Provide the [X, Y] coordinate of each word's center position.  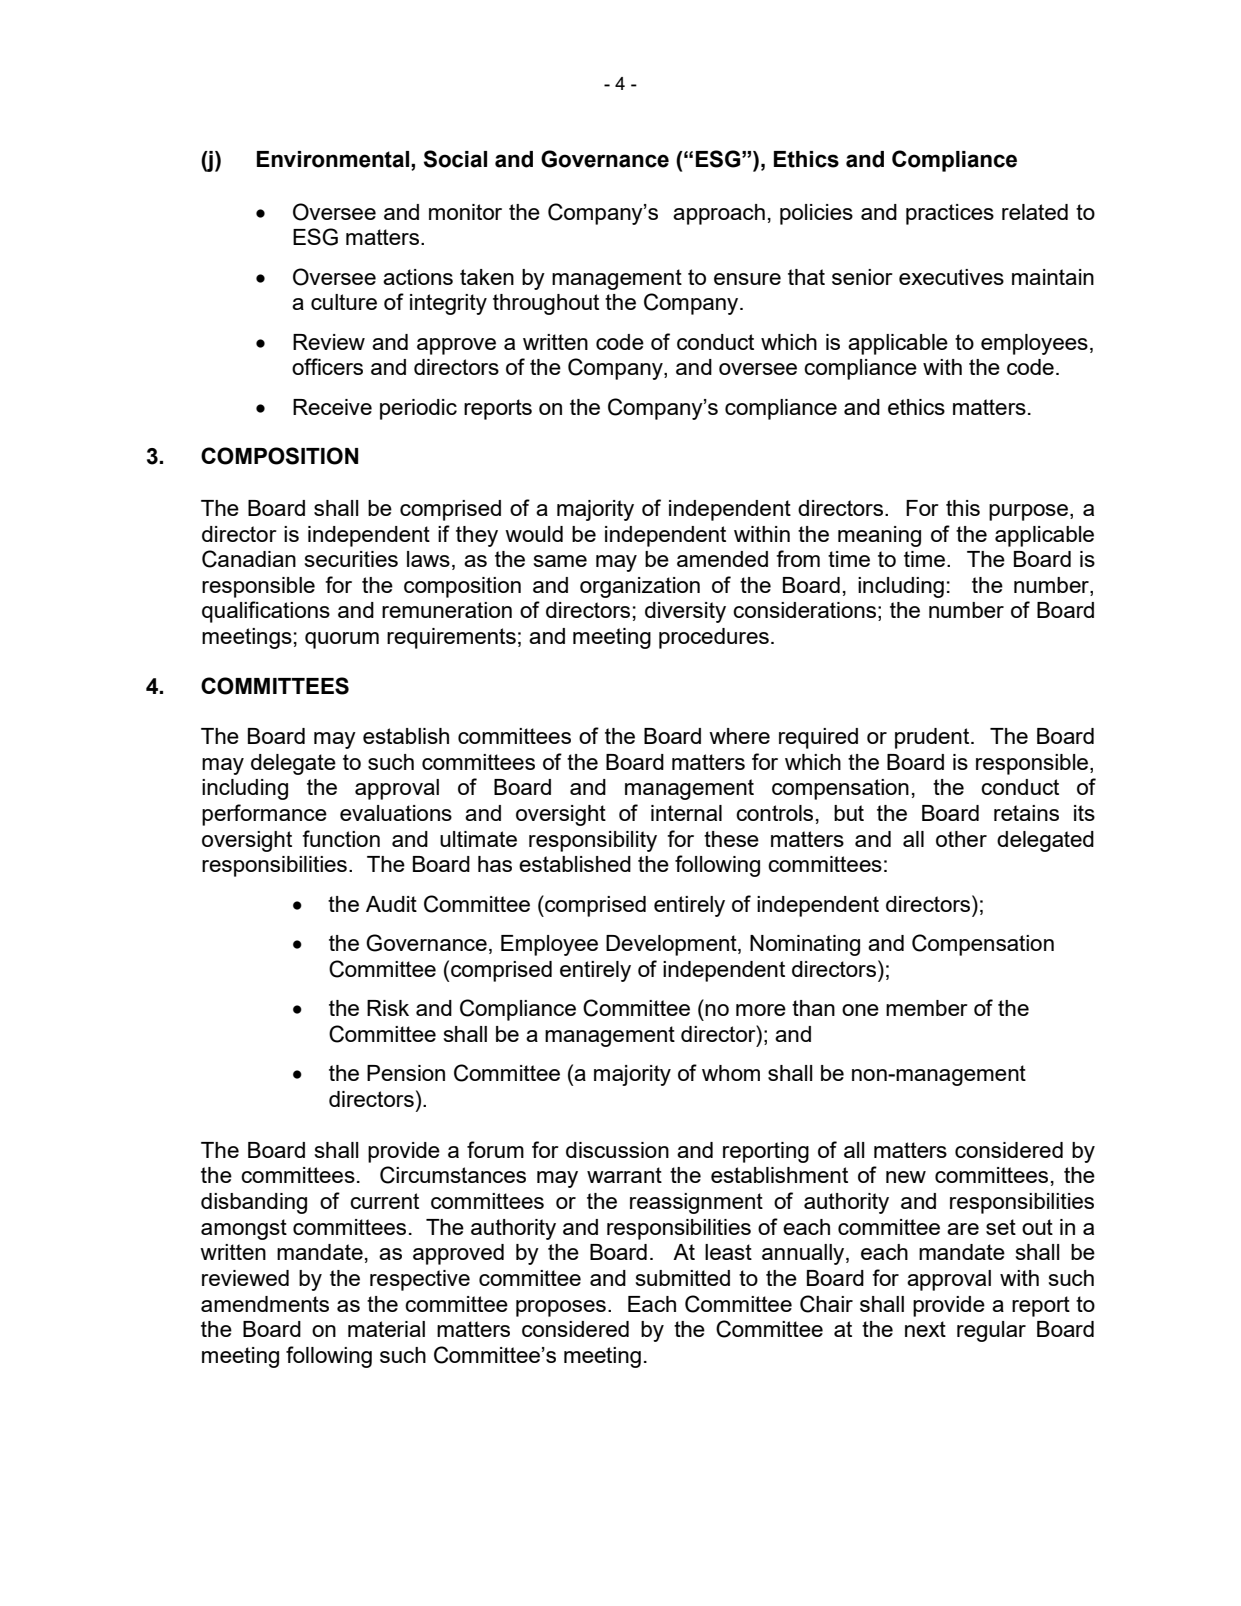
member [927, 1008]
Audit [391, 904]
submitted [682, 1278]
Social [455, 159]
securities [351, 559]
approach [719, 214]
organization [640, 587]
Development [672, 945]
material [386, 1329]
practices [950, 214]
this [963, 508]
